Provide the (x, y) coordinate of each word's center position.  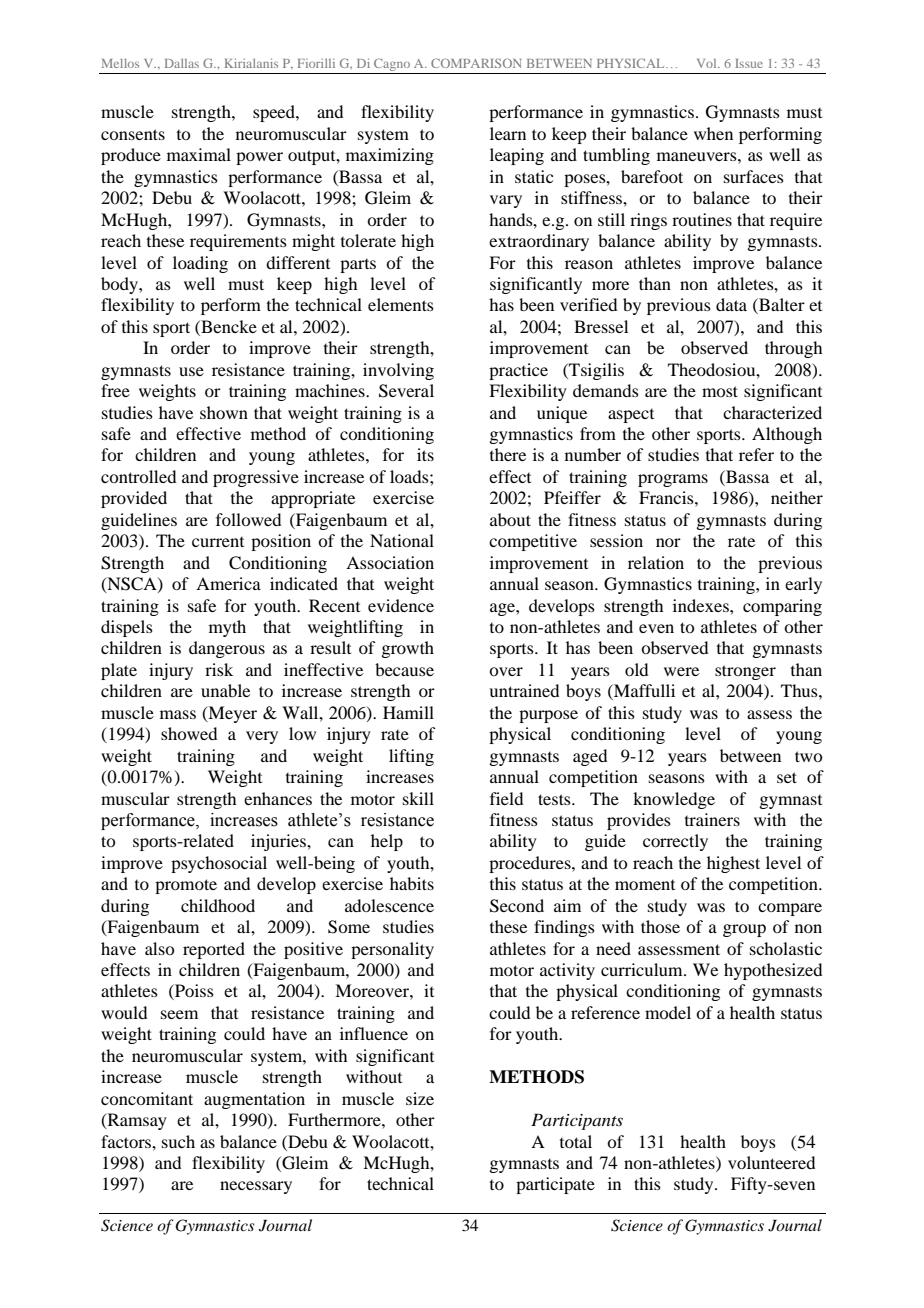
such (178, 1141)
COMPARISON (476, 63)
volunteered (771, 1162)
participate (555, 1185)
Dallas (182, 63)
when (713, 133)
